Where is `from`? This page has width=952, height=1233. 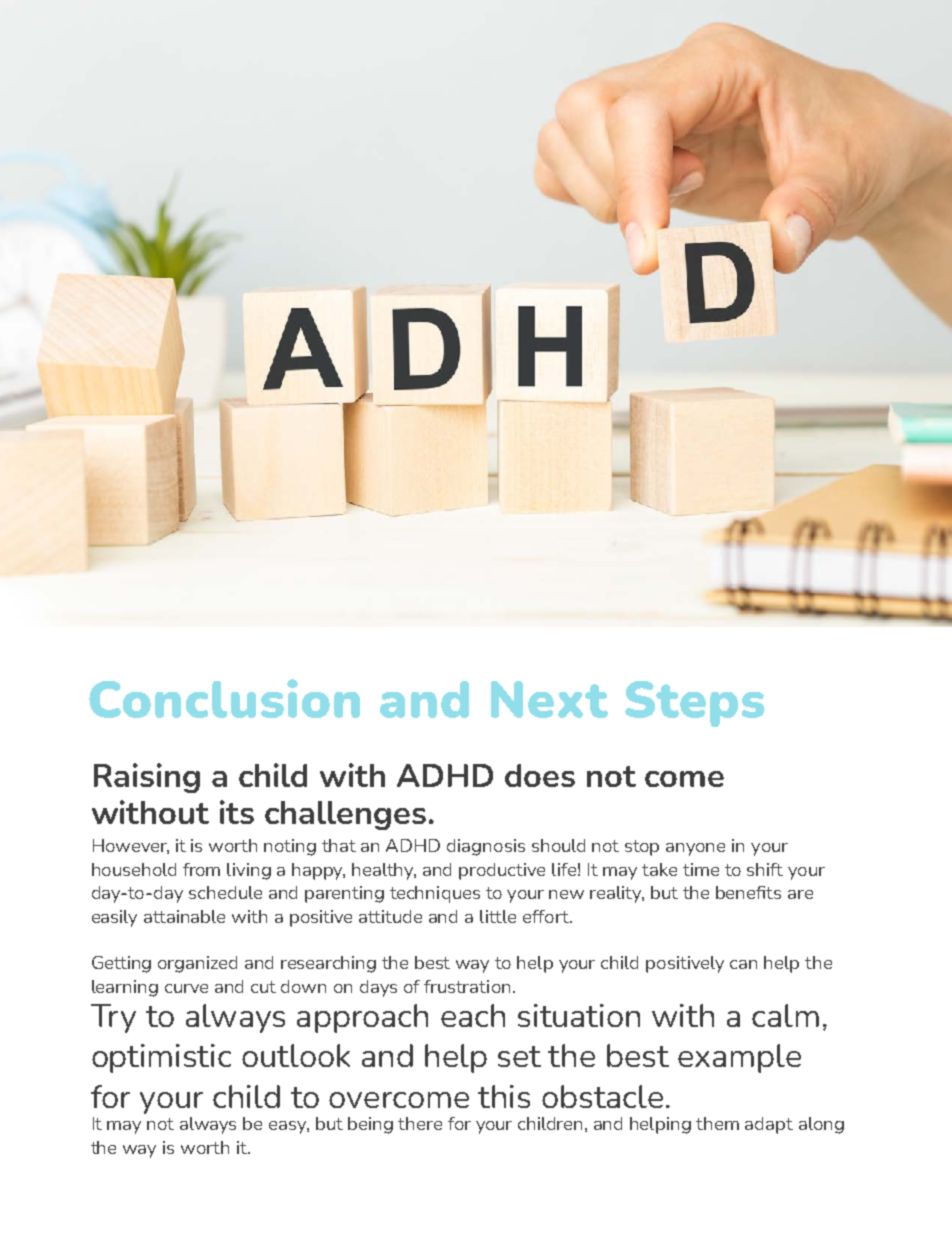 from is located at coordinates (201, 869).
